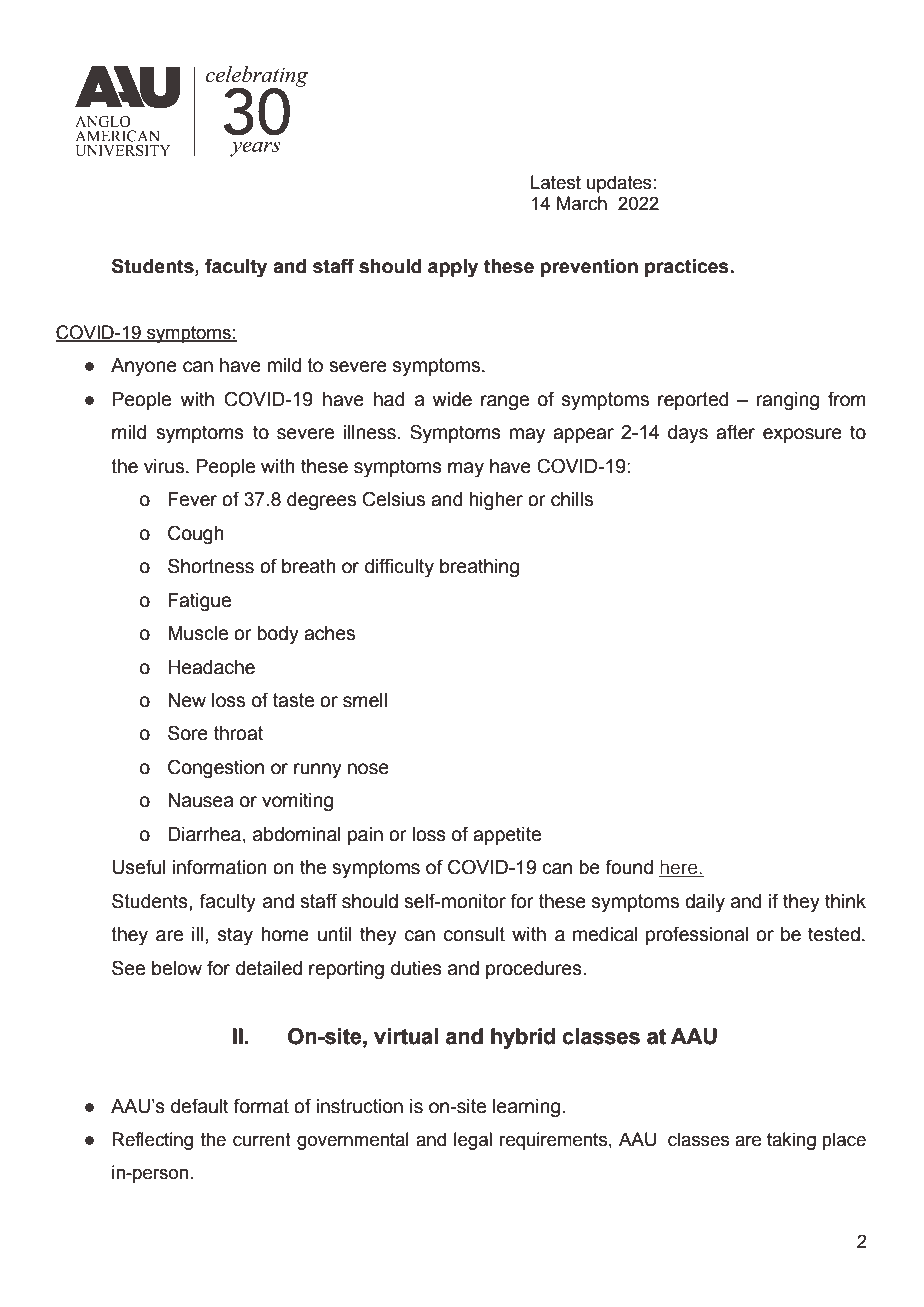  I want to click on default, so click(200, 1106).
